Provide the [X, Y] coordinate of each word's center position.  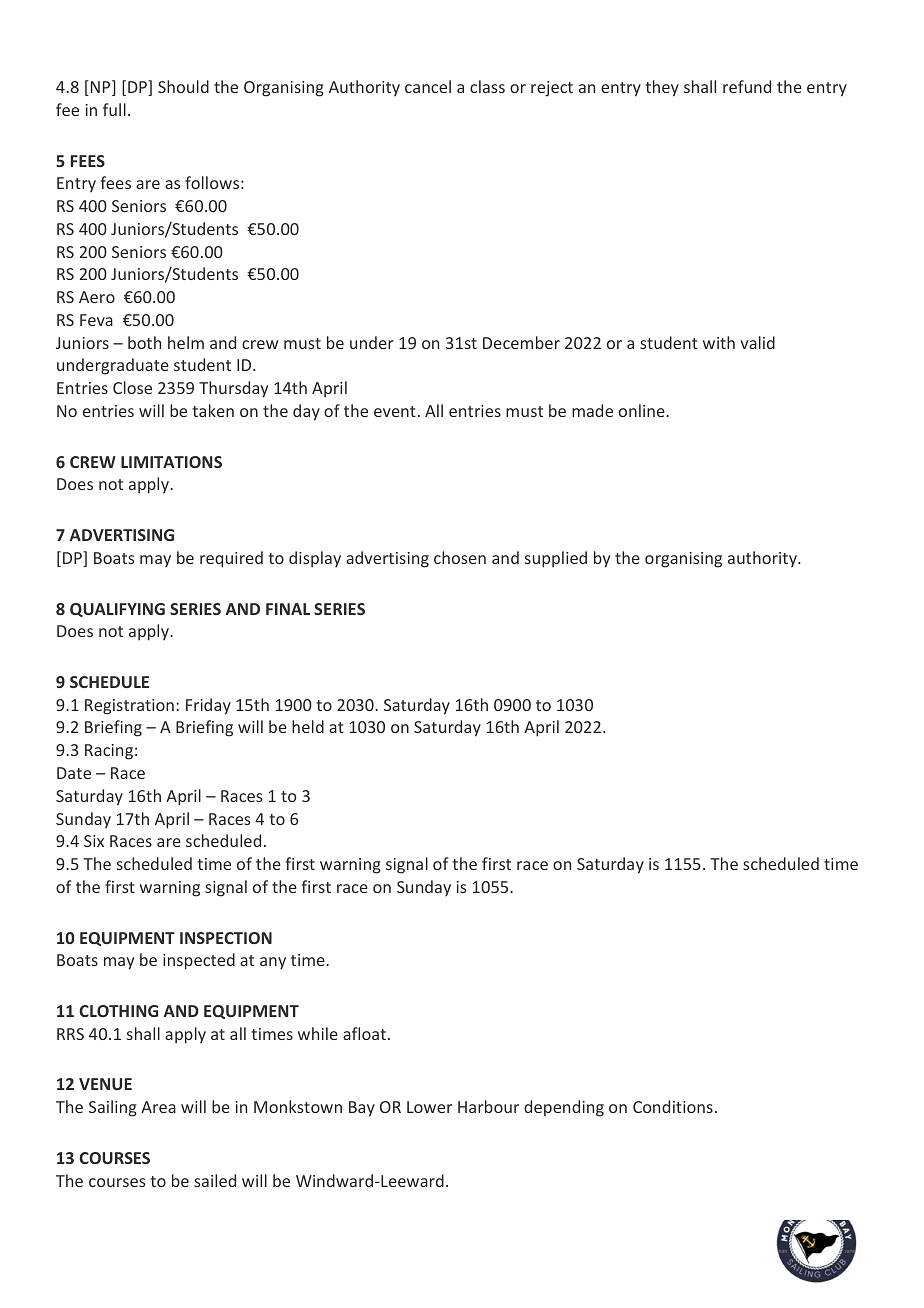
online [643, 410]
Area [158, 1107]
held [308, 726]
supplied [556, 559]
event [395, 411]
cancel [428, 86]
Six [94, 841]
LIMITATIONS [171, 462]
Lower [429, 1107]
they [662, 88]
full [114, 109]
